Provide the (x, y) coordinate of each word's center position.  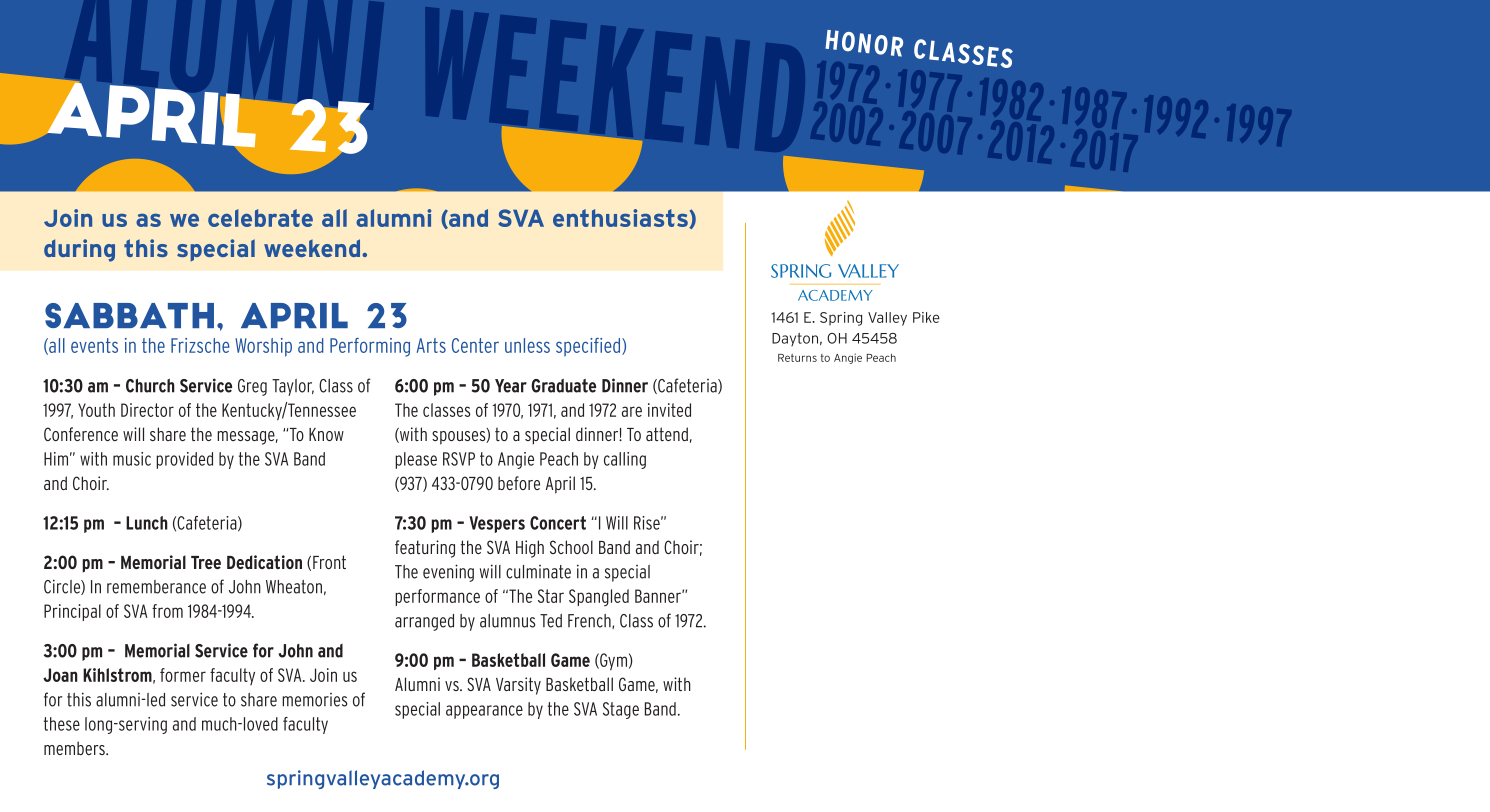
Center (475, 345)
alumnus (507, 621)
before (519, 483)
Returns (797, 358)
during (79, 250)
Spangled (599, 598)
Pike (926, 317)
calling (625, 460)
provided (184, 460)
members (75, 748)
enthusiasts (621, 218)
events (94, 345)
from (167, 611)
